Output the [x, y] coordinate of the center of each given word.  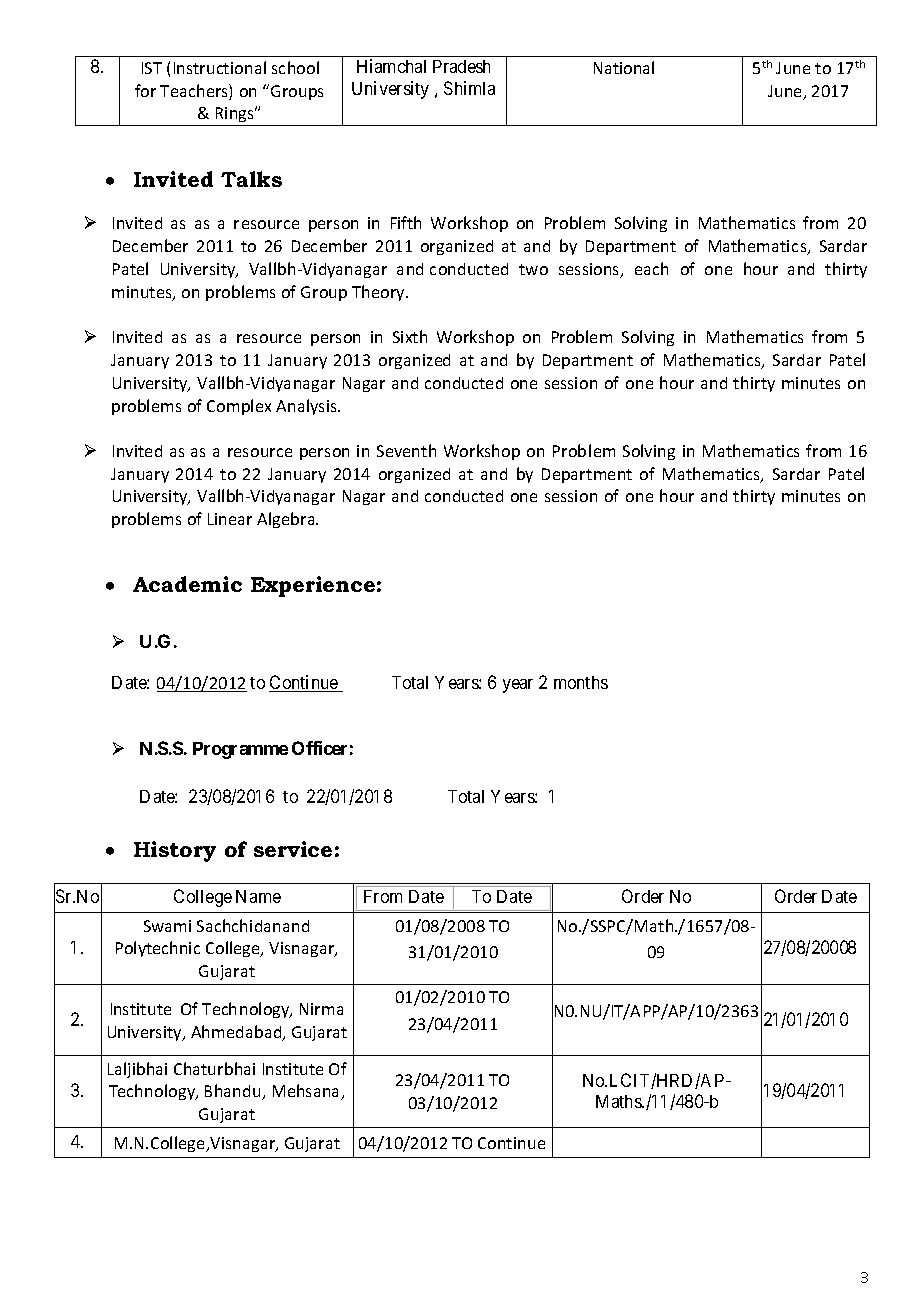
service [293, 849]
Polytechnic [158, 949]
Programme [240, 750]
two [533, 269]
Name [258, 896]
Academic [187, 584]
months [581, 682]
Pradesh [461, 66]
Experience [313, 586]
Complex [239, 407]
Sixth [410, 336]
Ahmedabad [237, 1033]
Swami [167, 926]
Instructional [220, 67]
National [624, 67]
